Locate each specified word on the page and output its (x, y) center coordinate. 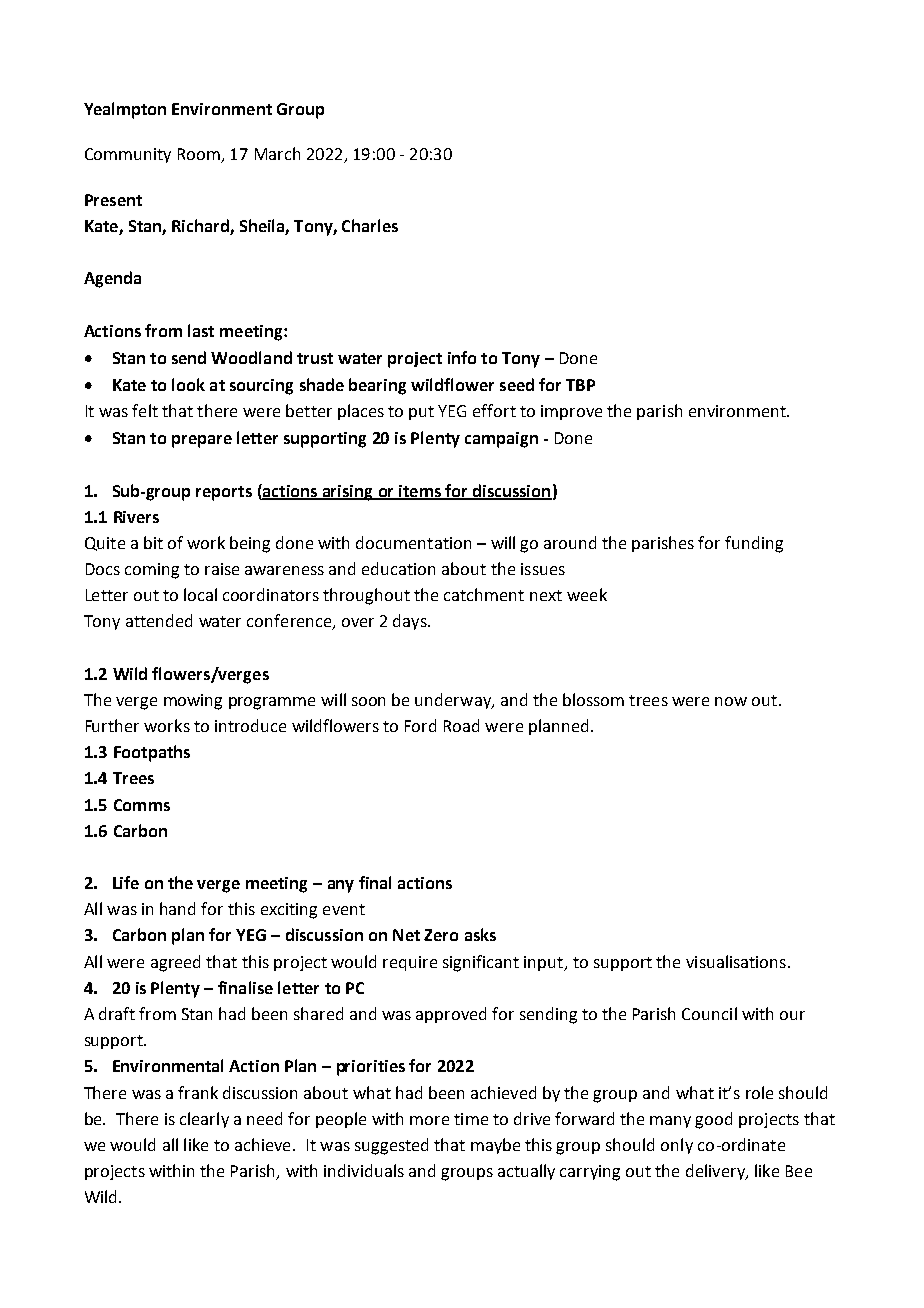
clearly (204, 1120)
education (398, 568)
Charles (370, 225)
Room (200, 155)
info (462, 357)
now (731, 701)
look (188, 384)
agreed (175, 963)
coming (152, 571)
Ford (420, 725)
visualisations (736, 961)
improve (571, 412)
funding (754, 544)
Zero (441, 935)
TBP (580, 385)
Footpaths (152, 753)
